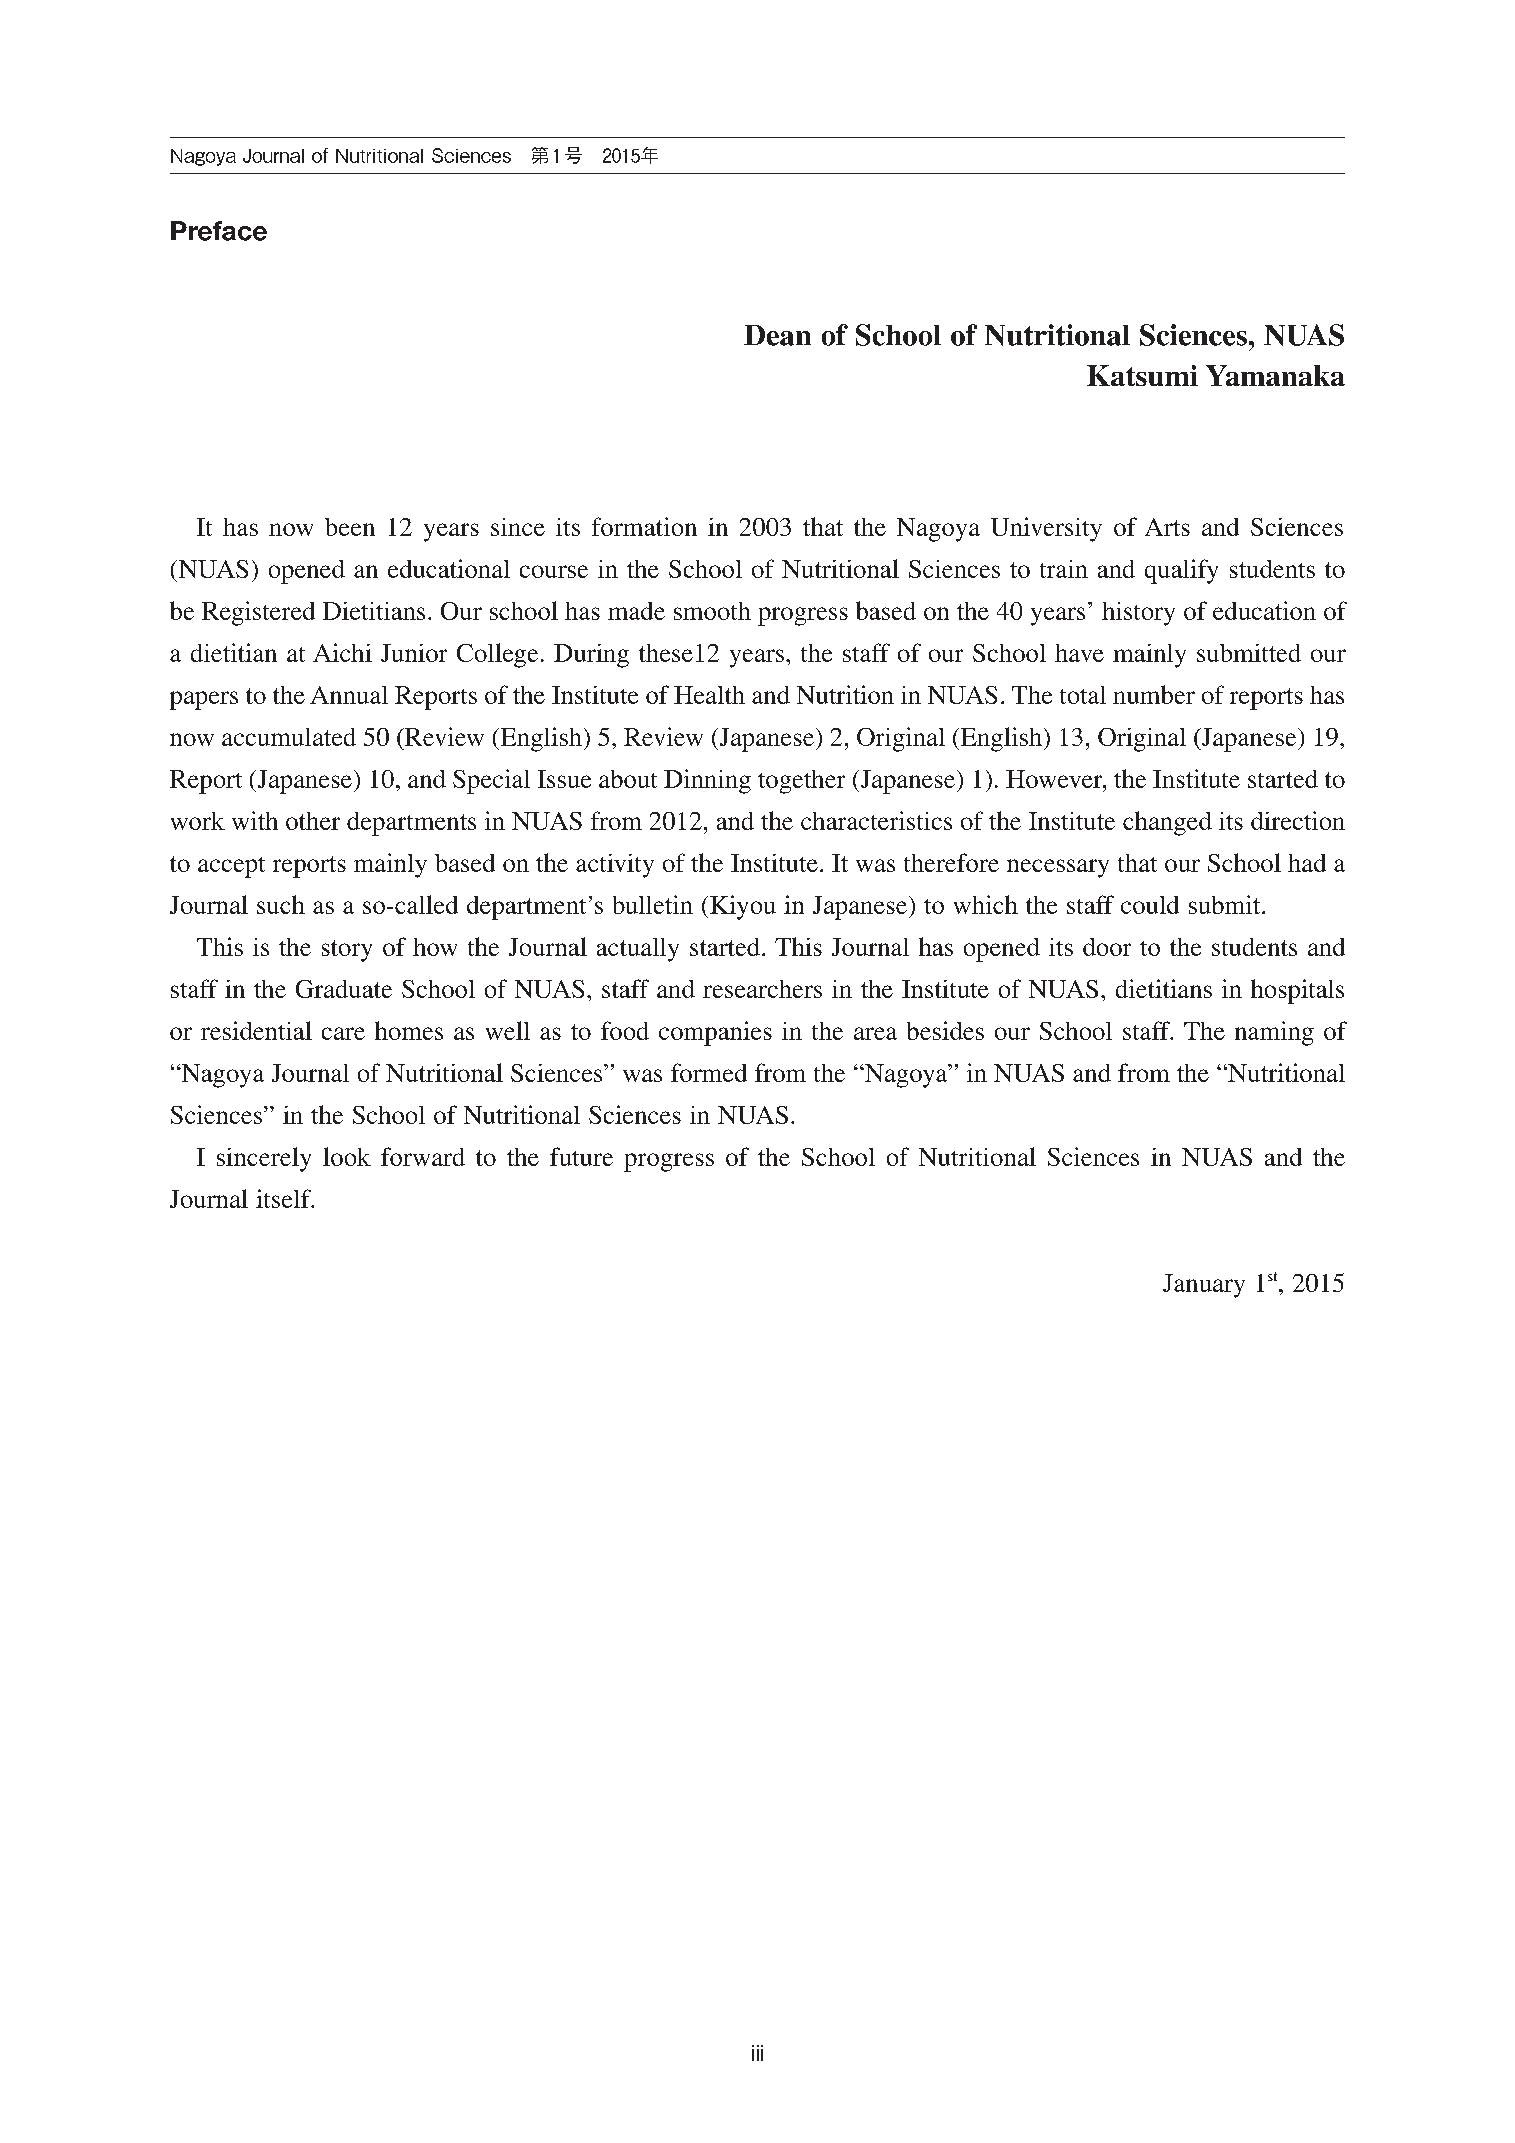  What do you see at coordinates (707, 781) in the image?
I see `Dinning` at bounding box center [707, 781].
